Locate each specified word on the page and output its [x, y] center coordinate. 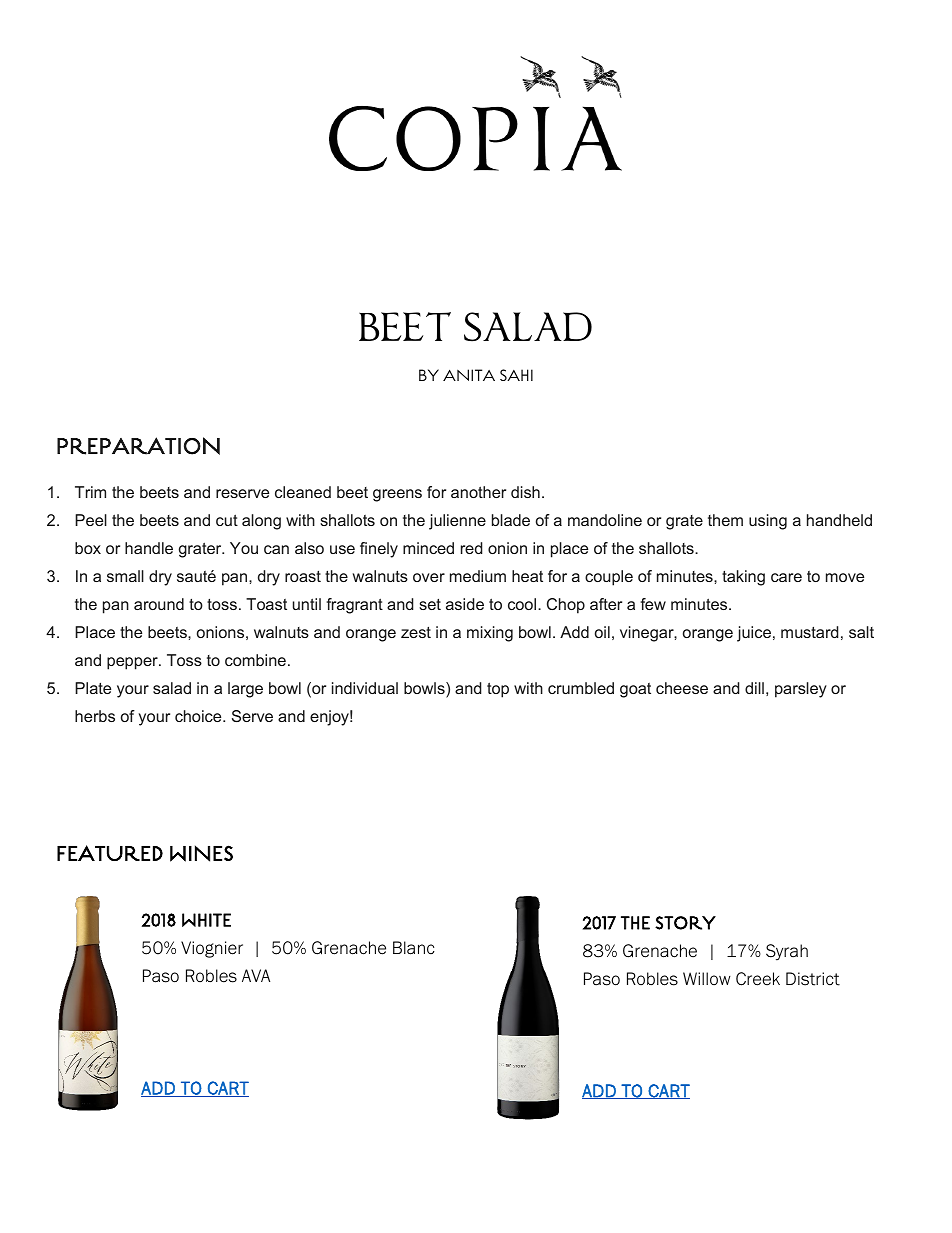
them [725, 520]
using [768, 522]
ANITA [469, 375]
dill [754, 688]
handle [149, 548]
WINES [201, 853]
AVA [256, 975]
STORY [685, 923]
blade [511, 520]
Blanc [414, 948]
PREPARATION [138, 446]
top [498, 690]
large [245, 690]
